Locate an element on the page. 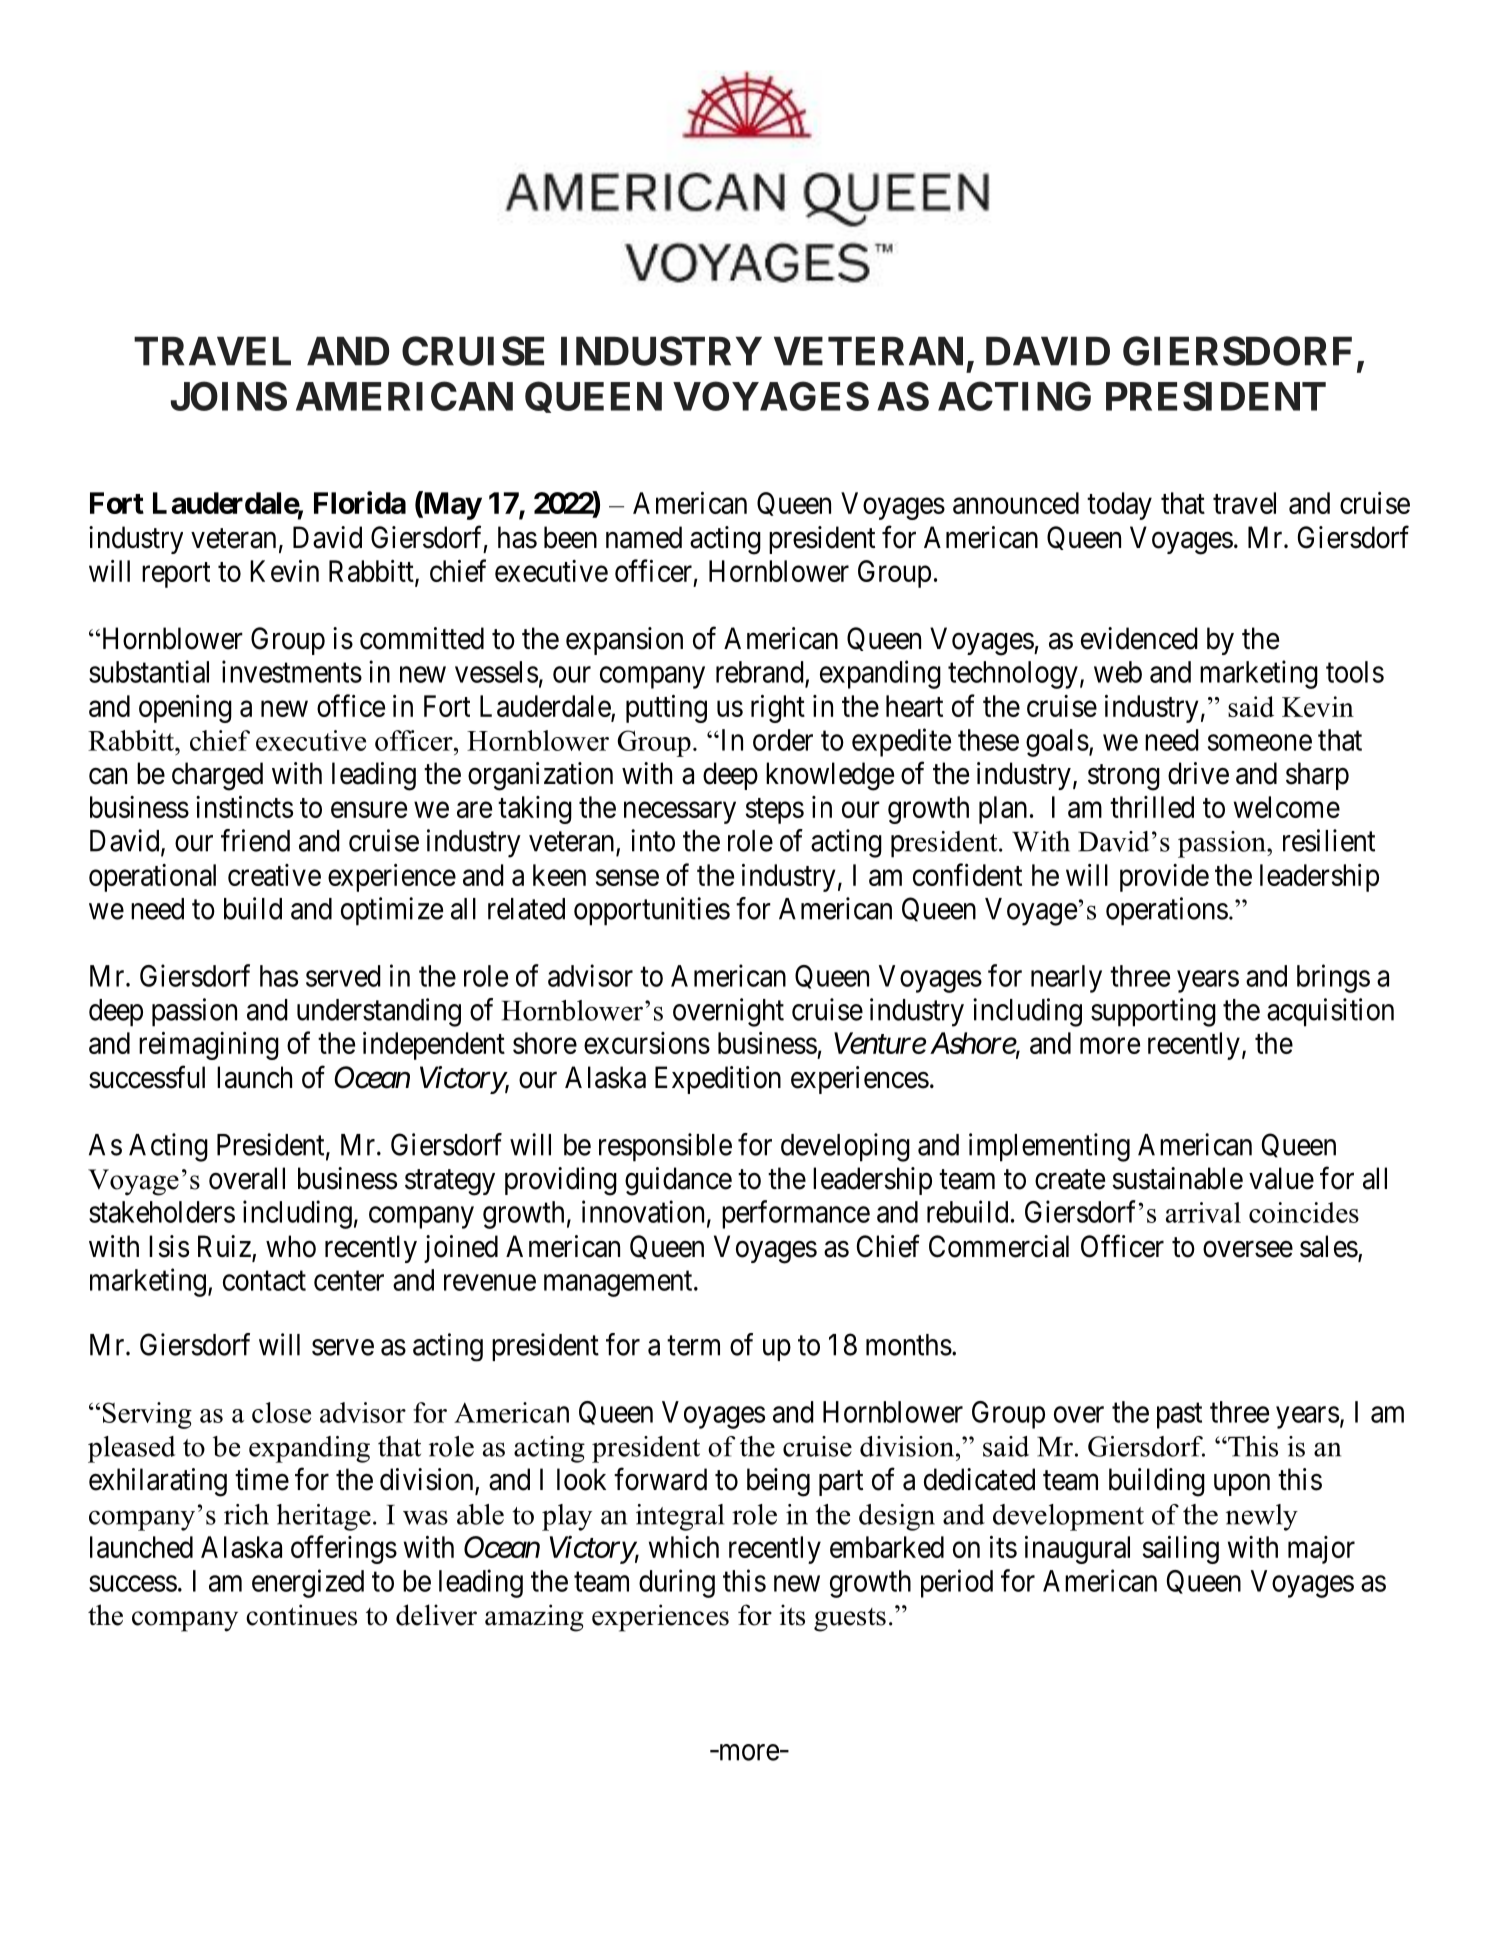 The image size is (1497, 1937). Florida is located at coordinates (360, 502).
